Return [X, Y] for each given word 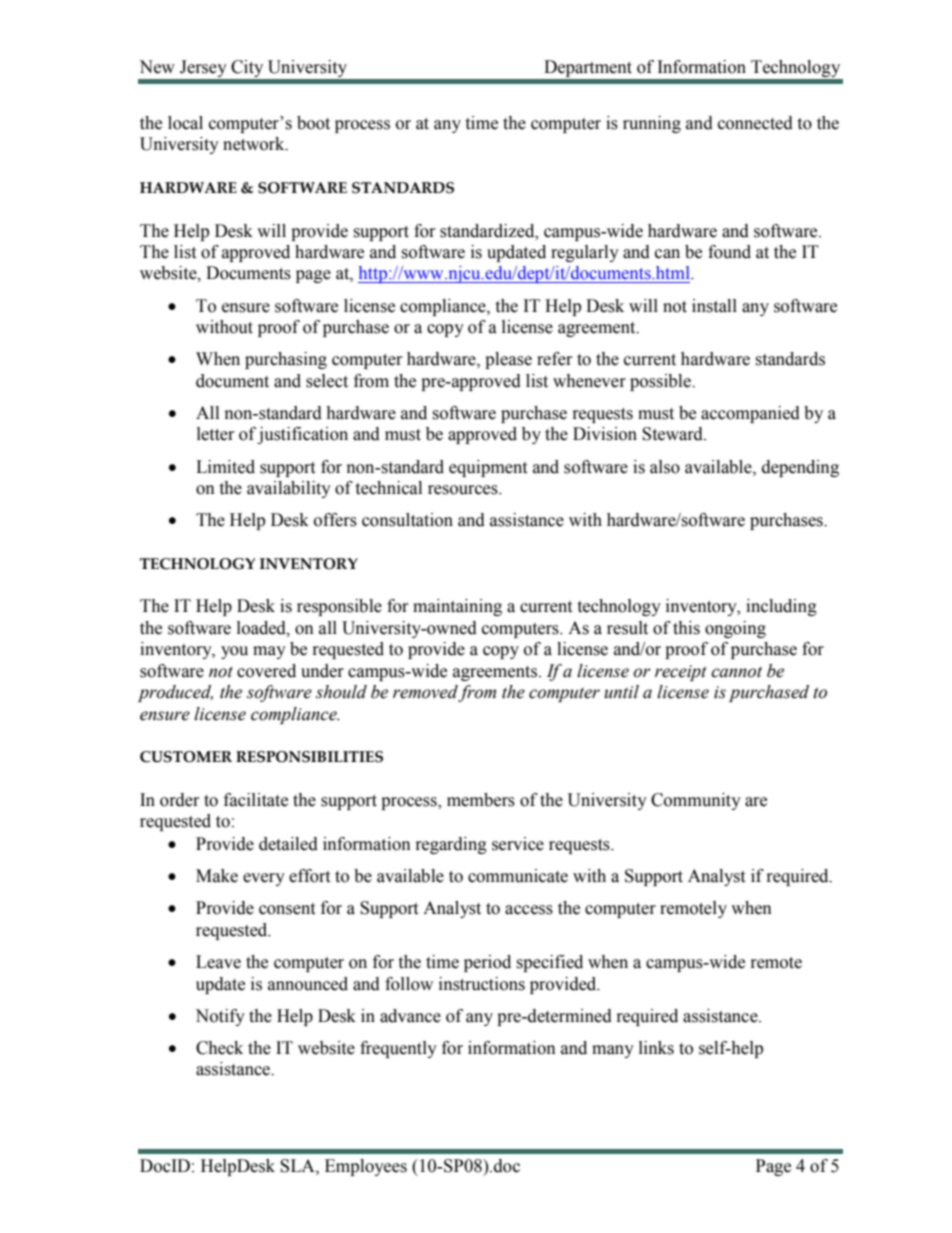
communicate [518, 876]
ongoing [735, 629]
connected [755, 123]
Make [217, 876]
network [255, 144]
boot [313, 123]
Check [219, 1048]
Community [696, 801]
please [508, 360]
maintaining [457, 607]
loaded [262, 628]
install [714, 306]
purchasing [286, 360]
